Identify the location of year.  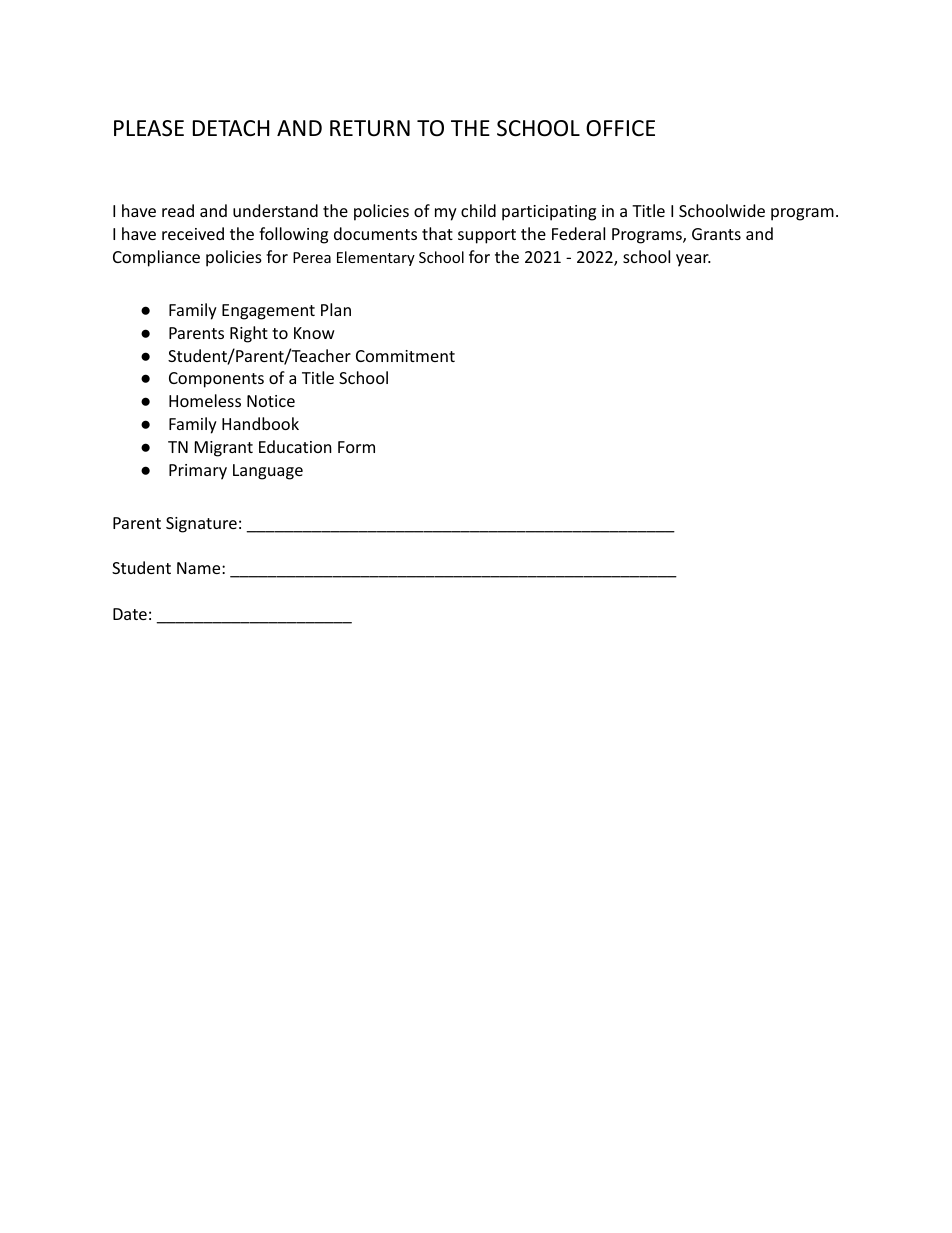
(693, 260).
